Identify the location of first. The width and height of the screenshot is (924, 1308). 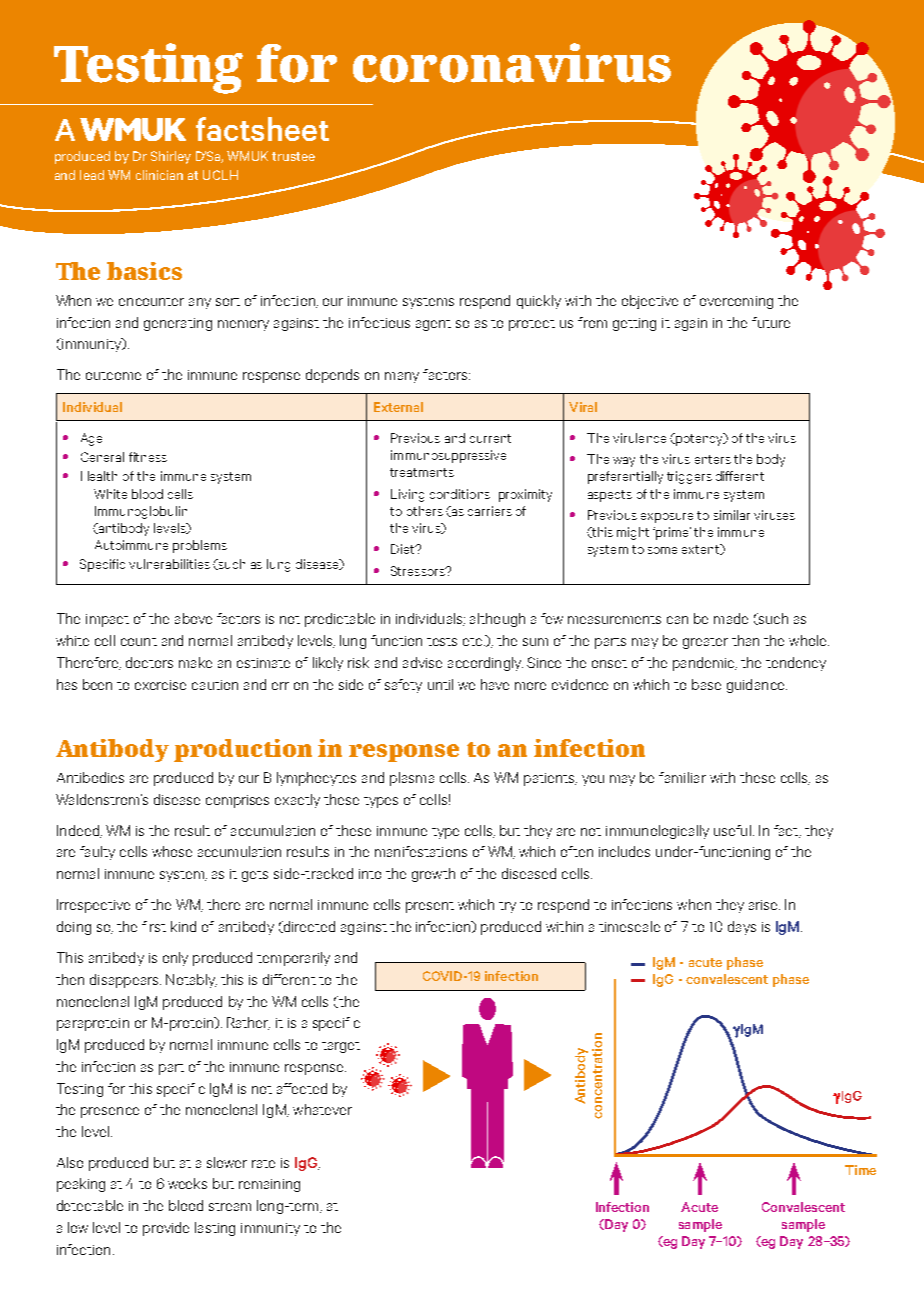
(154, 926).
